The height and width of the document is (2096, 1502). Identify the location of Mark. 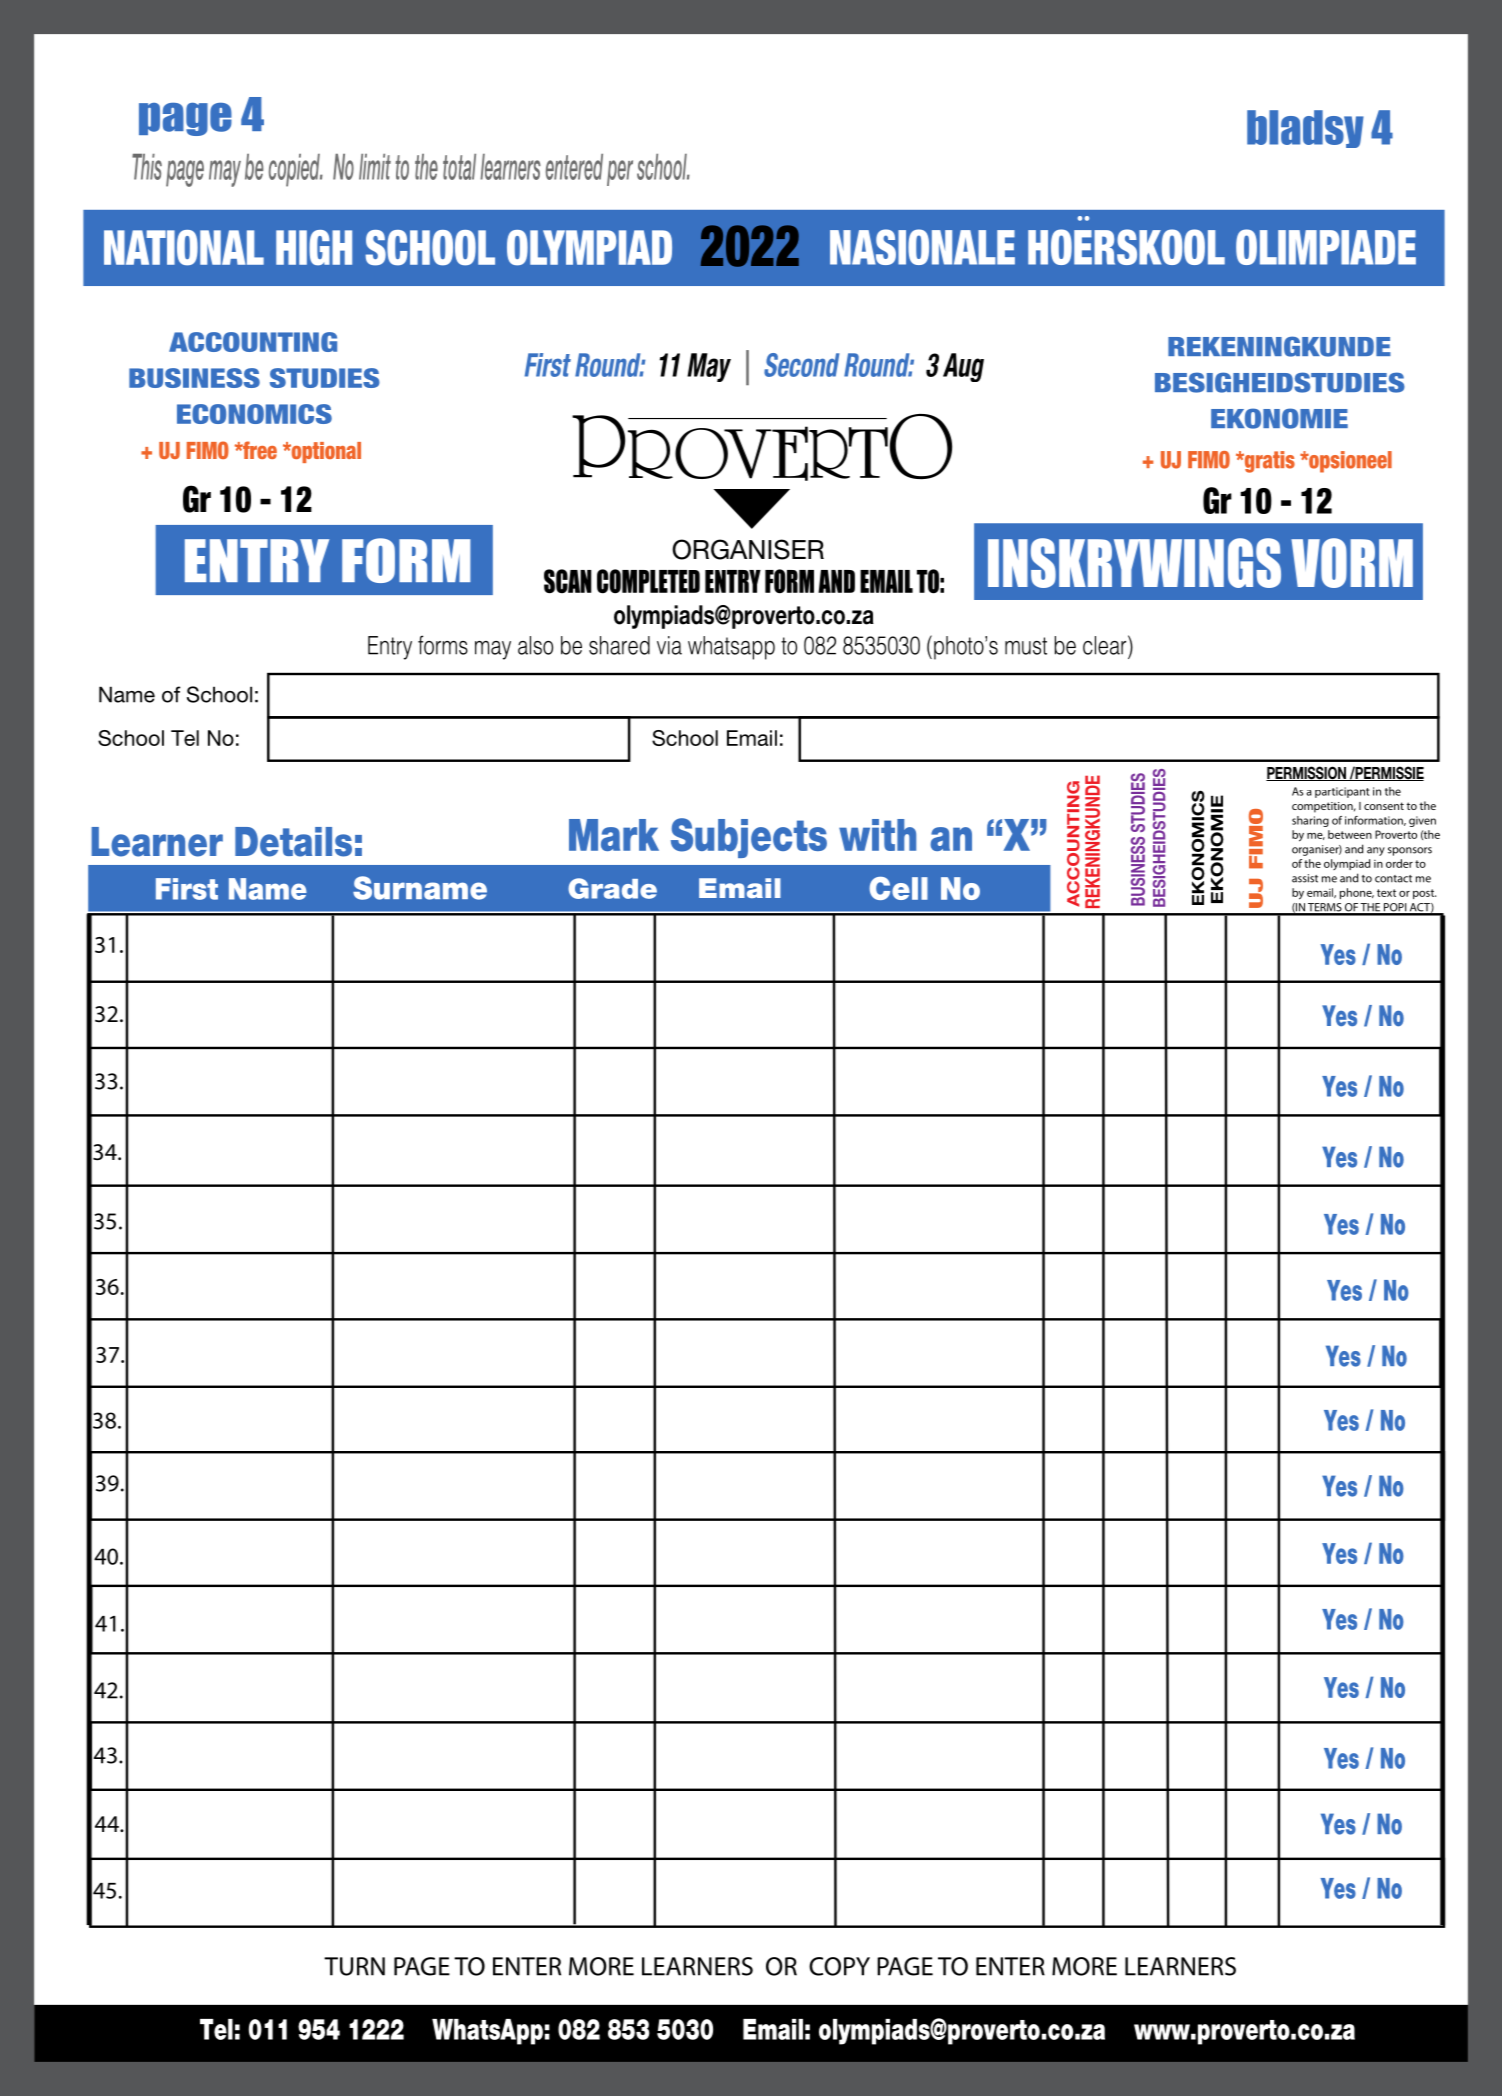
(614, 835).
